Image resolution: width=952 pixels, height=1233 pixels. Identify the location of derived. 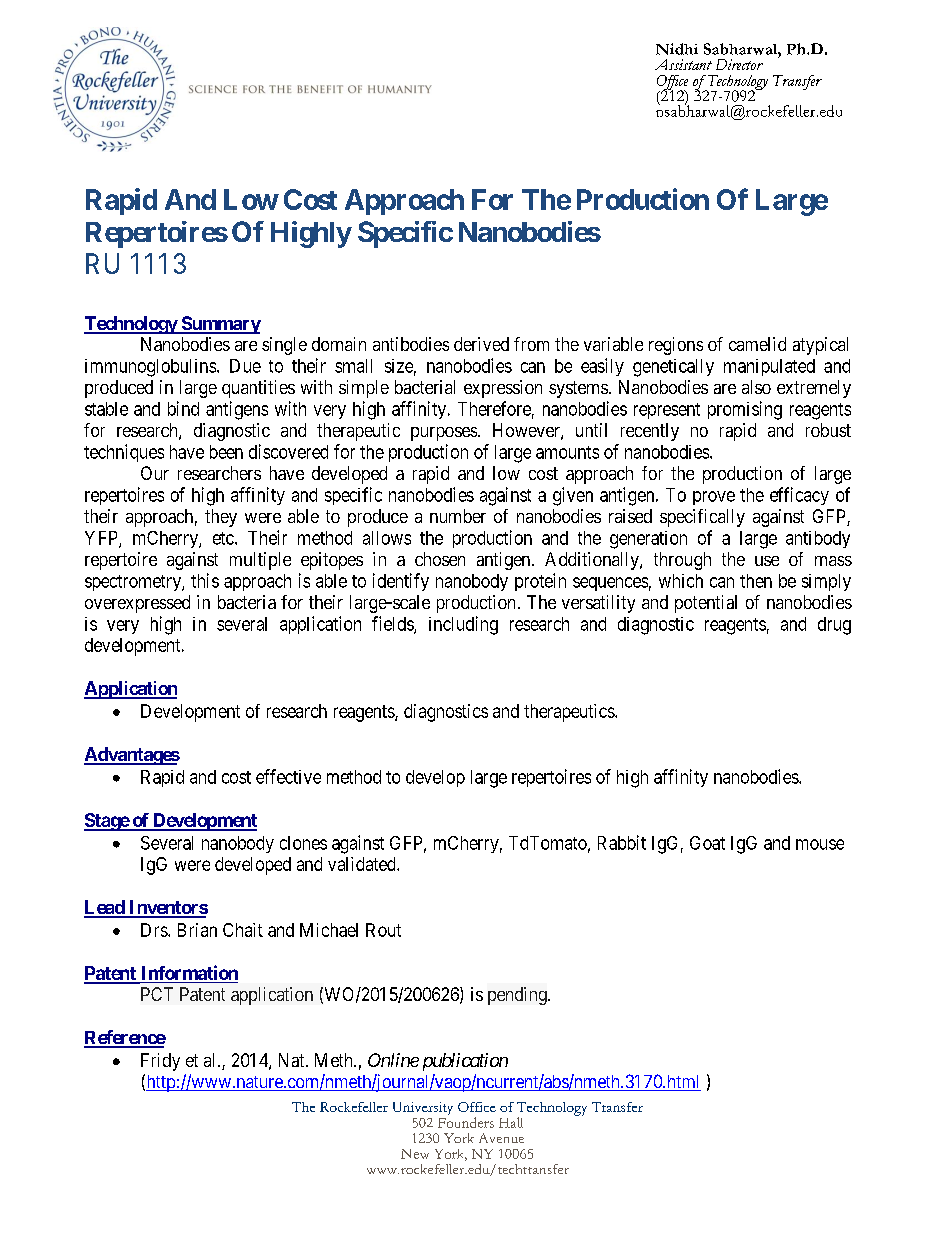
(481, 344).
